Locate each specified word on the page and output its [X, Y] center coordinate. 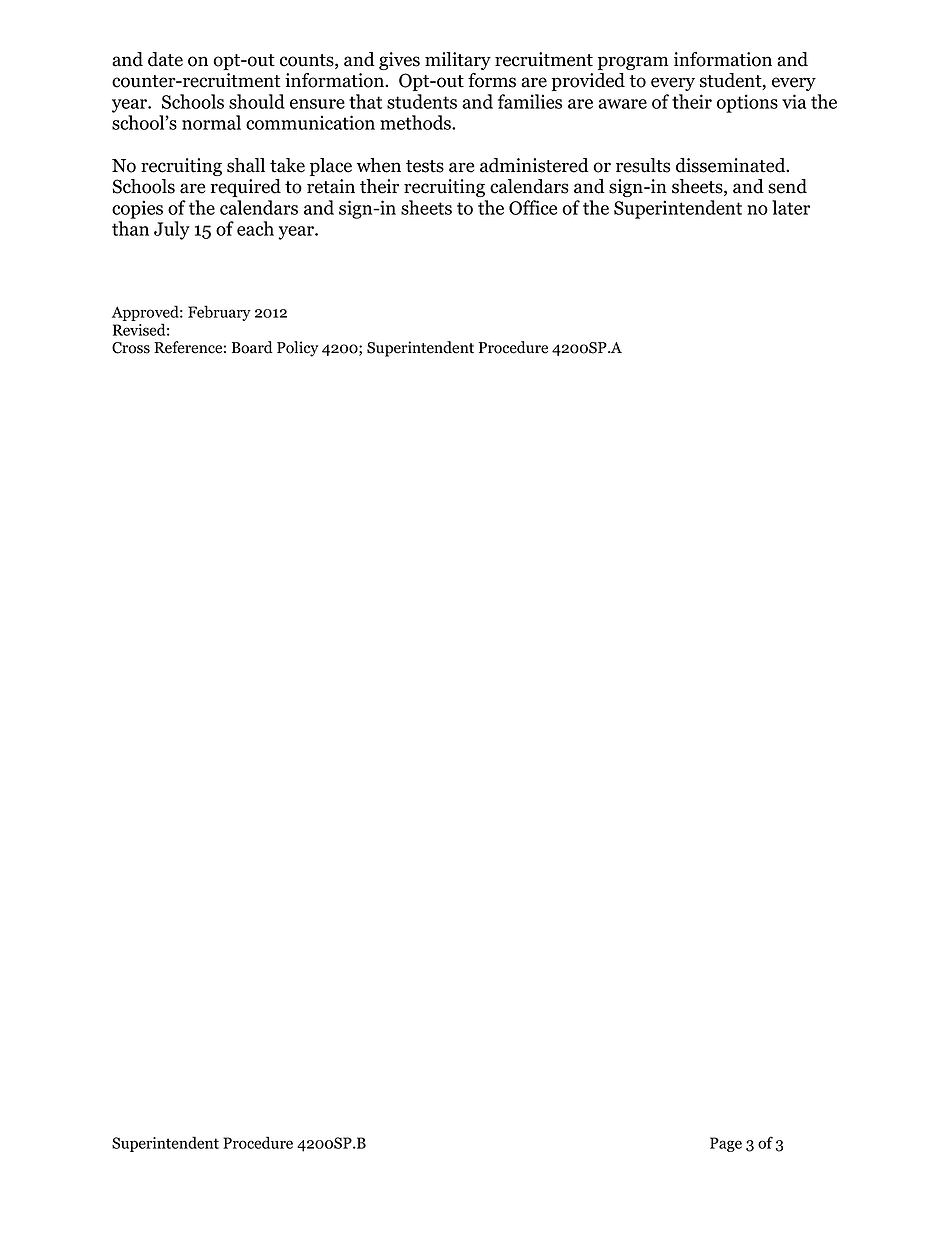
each [255, 228]
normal [211, 122]
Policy [297, 349]
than [130, 228]
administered [534, 165]
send [787, 186]
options [747, 103]
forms [492, 80]
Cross [131, 348]
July [172, 230]
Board [252, 347]
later [791, 207]
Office [533, 207]
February [219, 313]
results [643, 165]
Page [726, 1144]
